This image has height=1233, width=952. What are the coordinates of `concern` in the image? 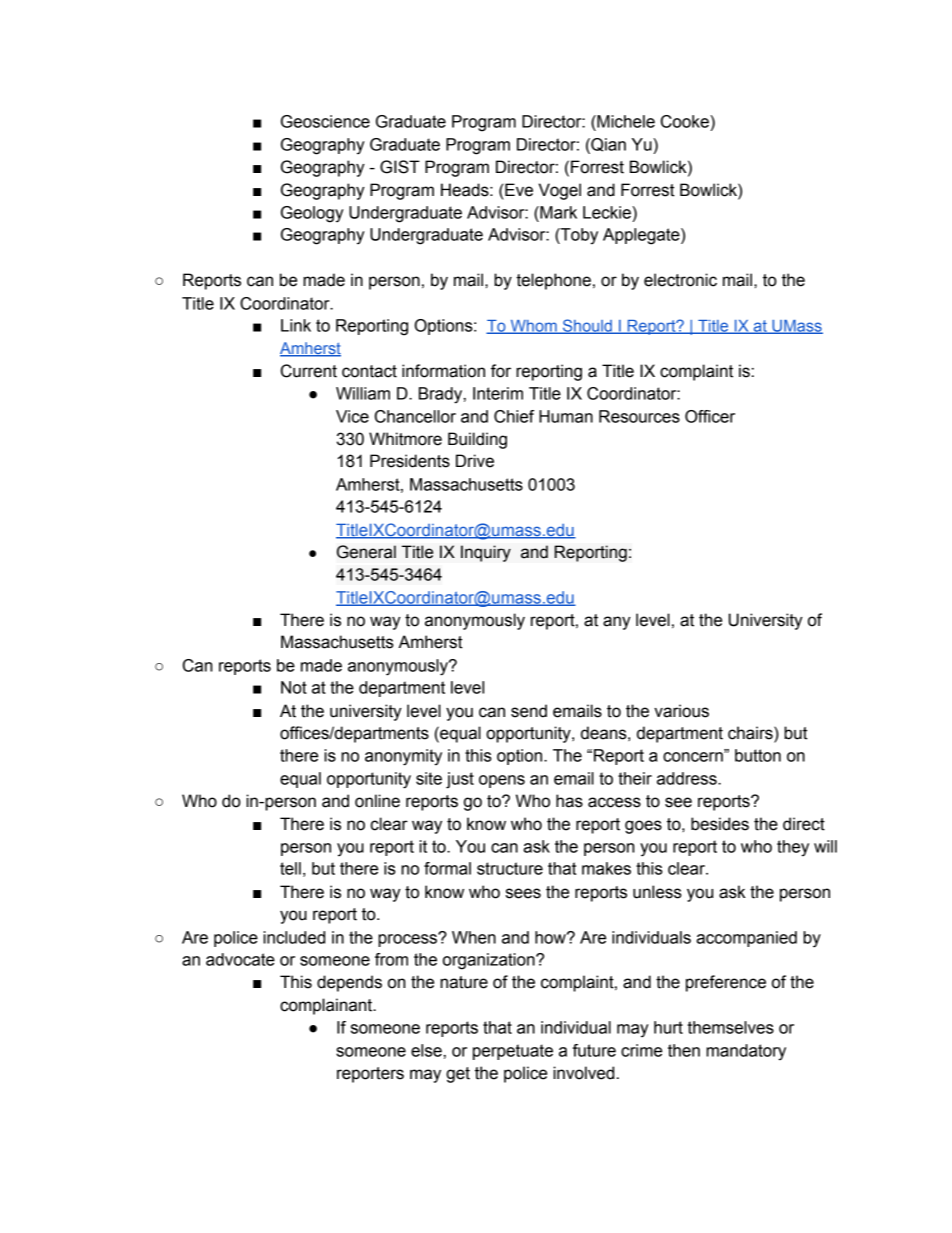 It's located at (694, 756).
